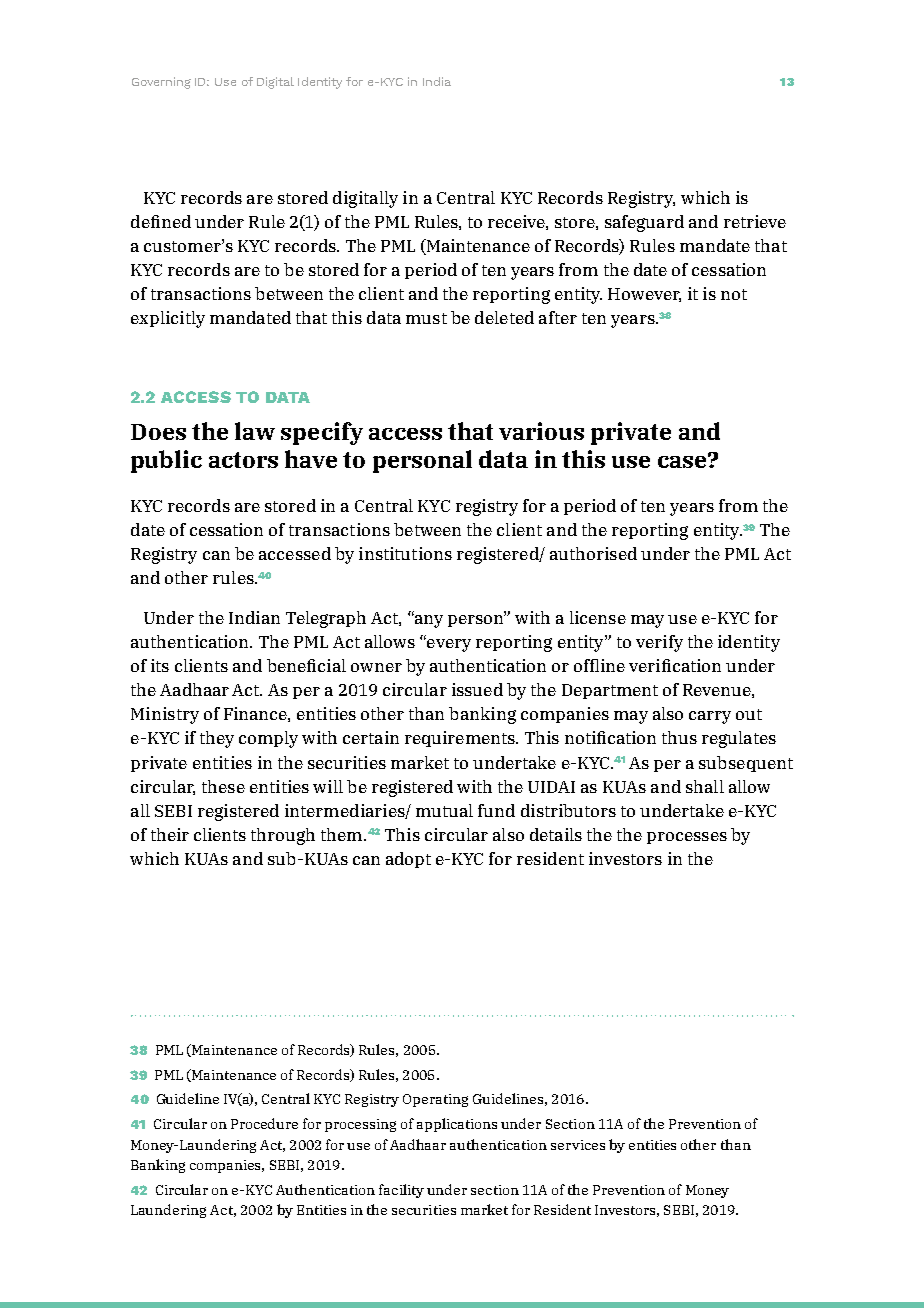  I want to click on Procedure, so click(264, 1123).
